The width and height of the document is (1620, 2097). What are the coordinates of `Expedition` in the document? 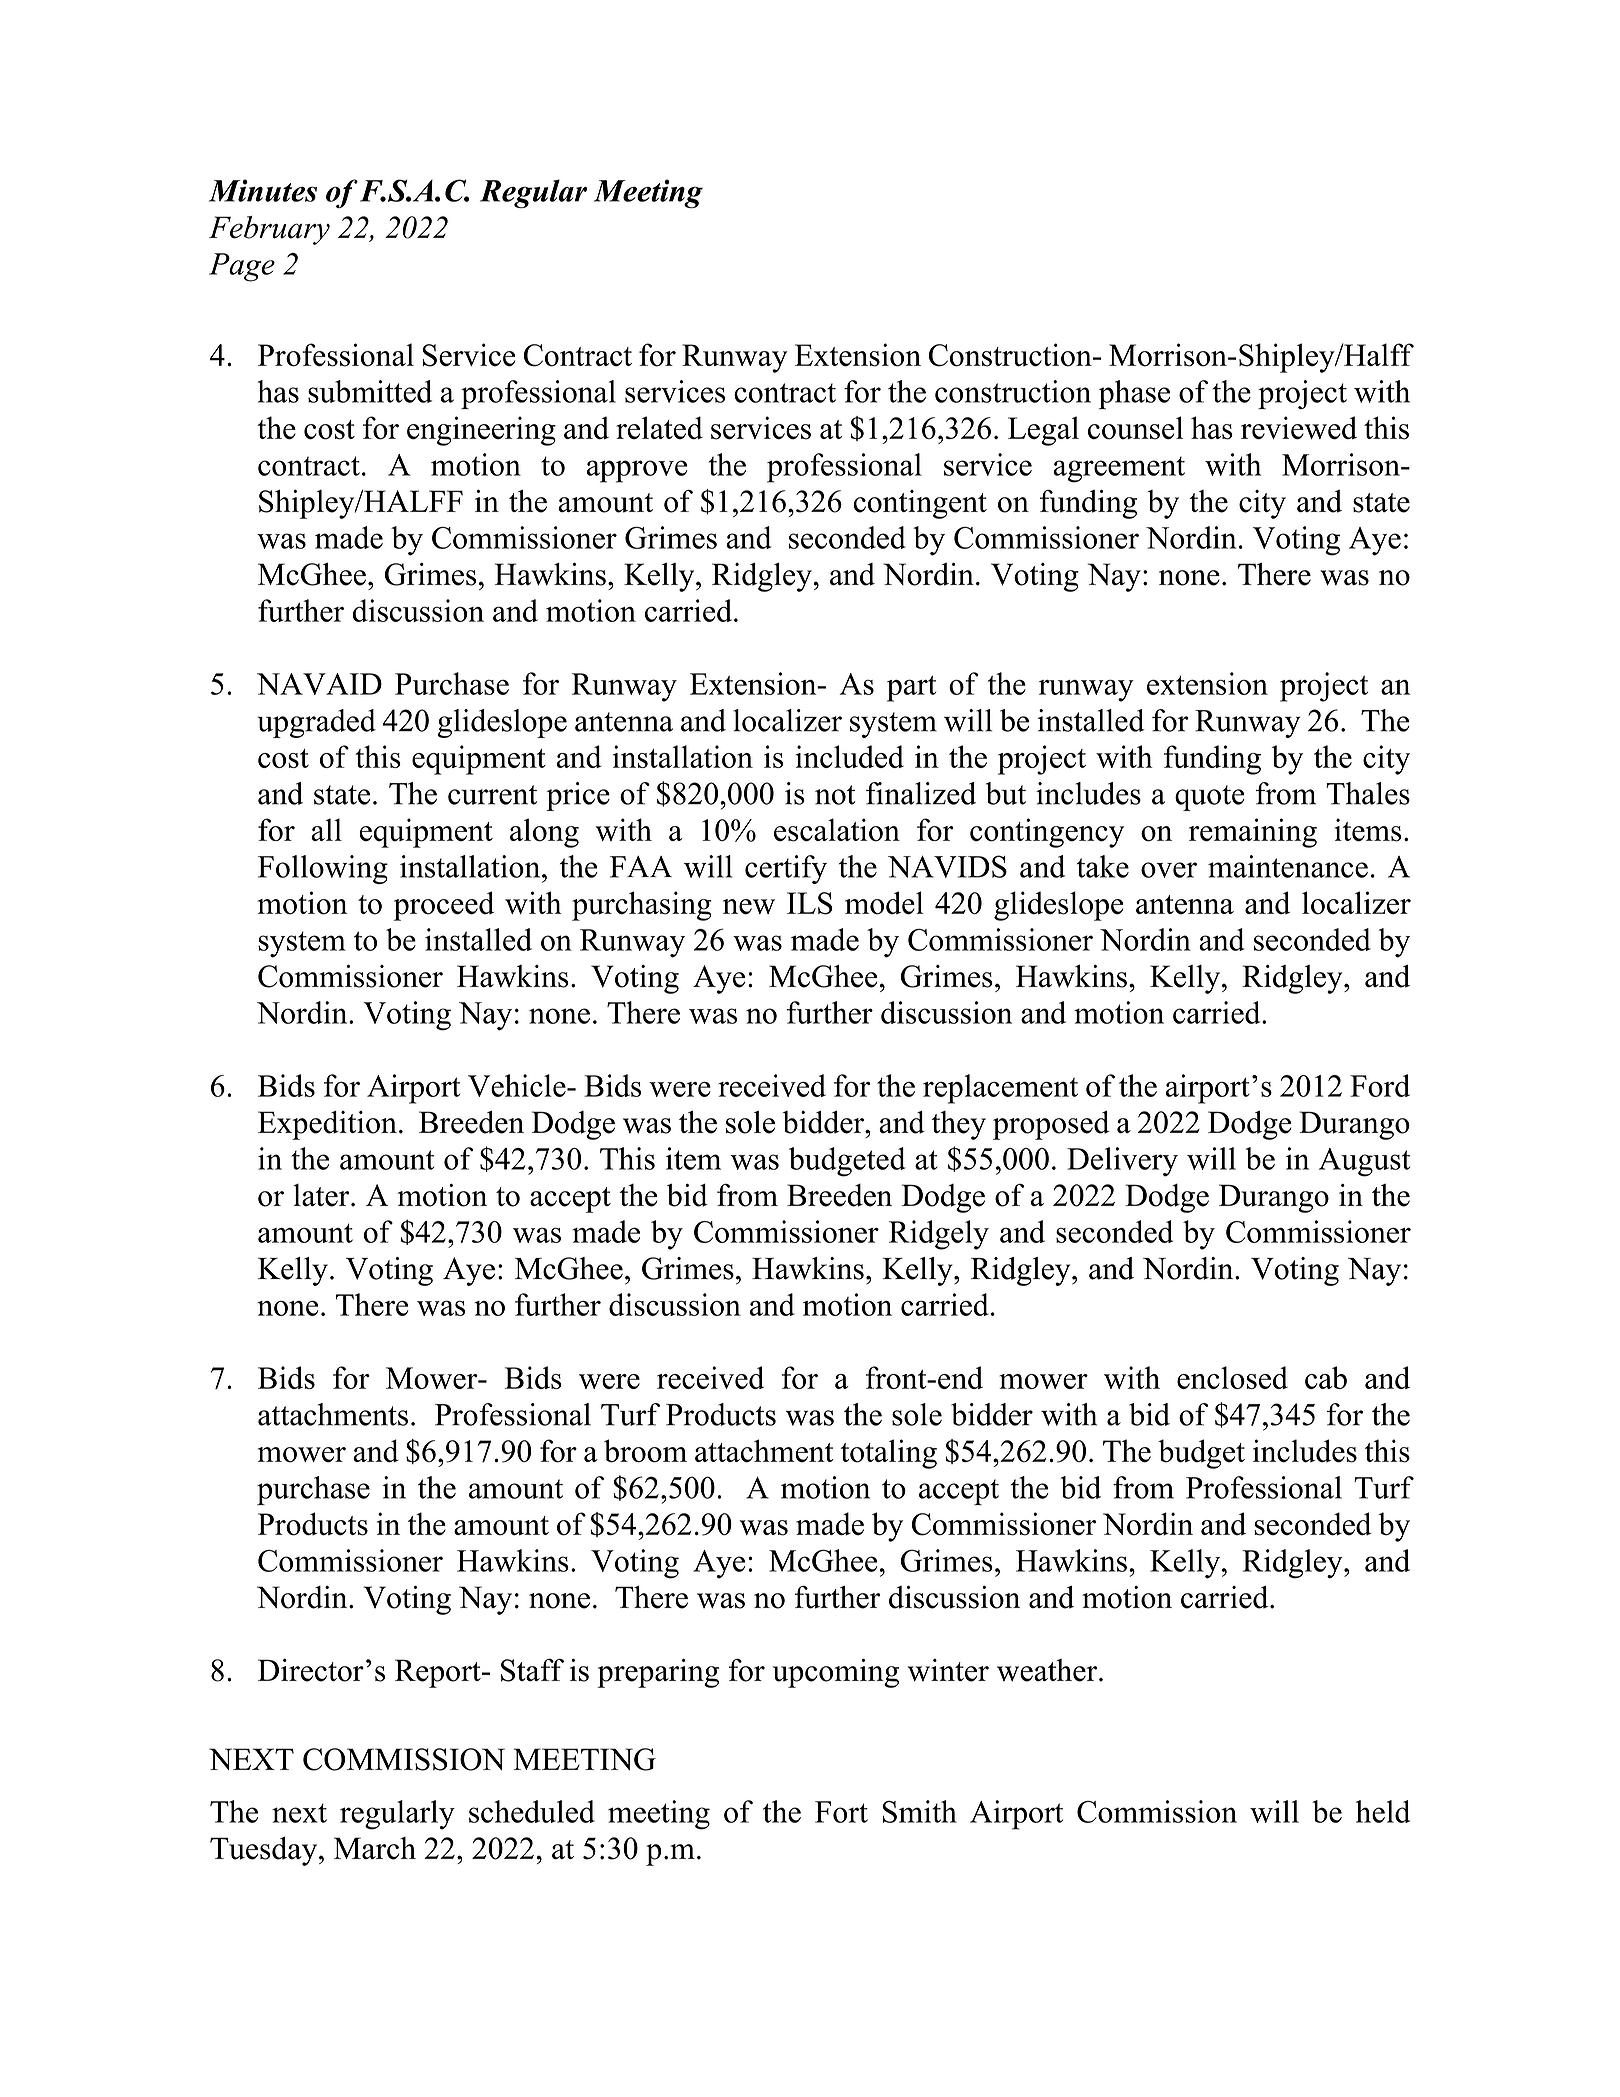 It's located at (327, 1125).
